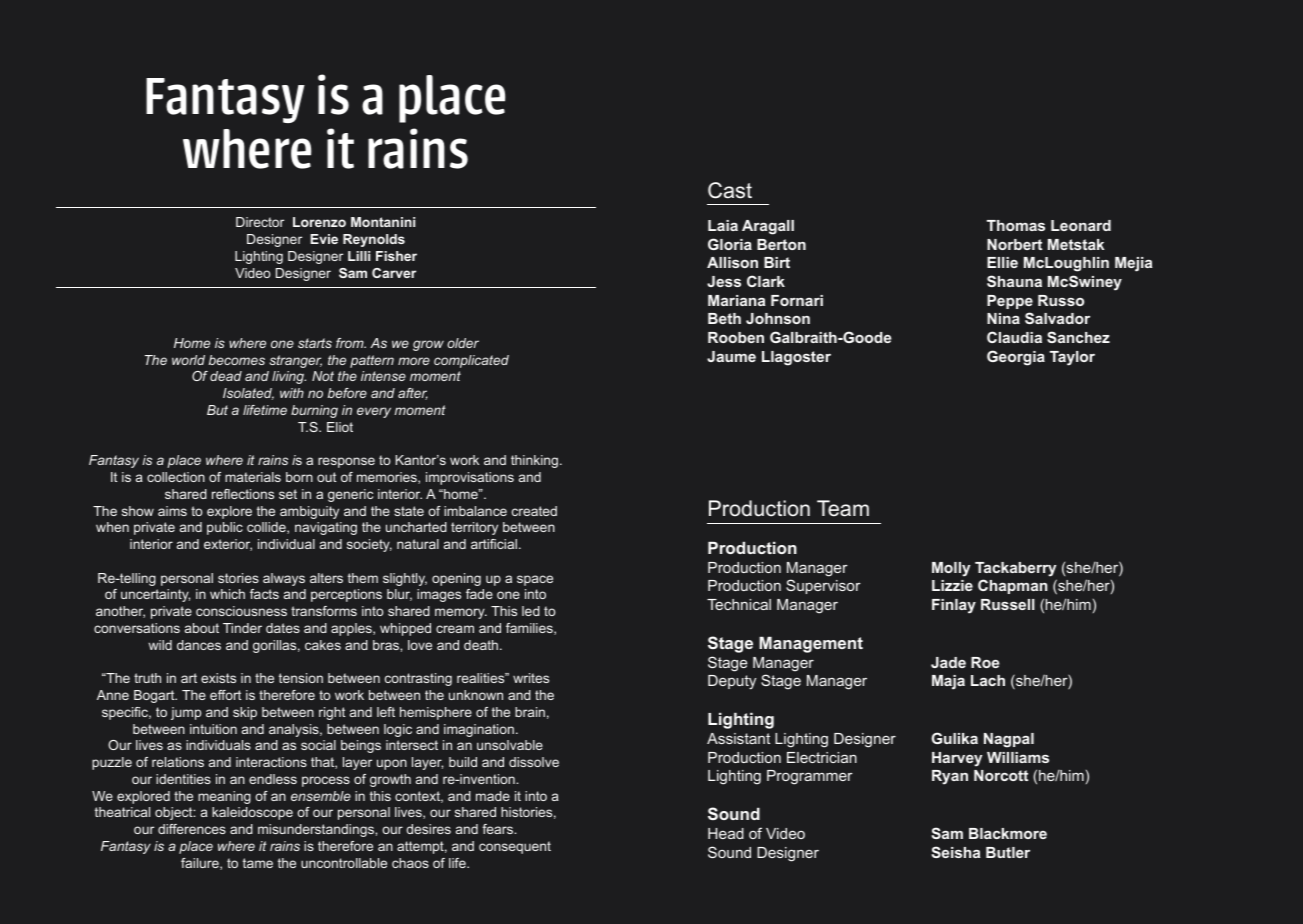 This screenshot has height=924, width=1303. What do you see at coordinates (1014, 244) in the screenshot?
I see `Norbert` at bounding box center [1014, 244].
